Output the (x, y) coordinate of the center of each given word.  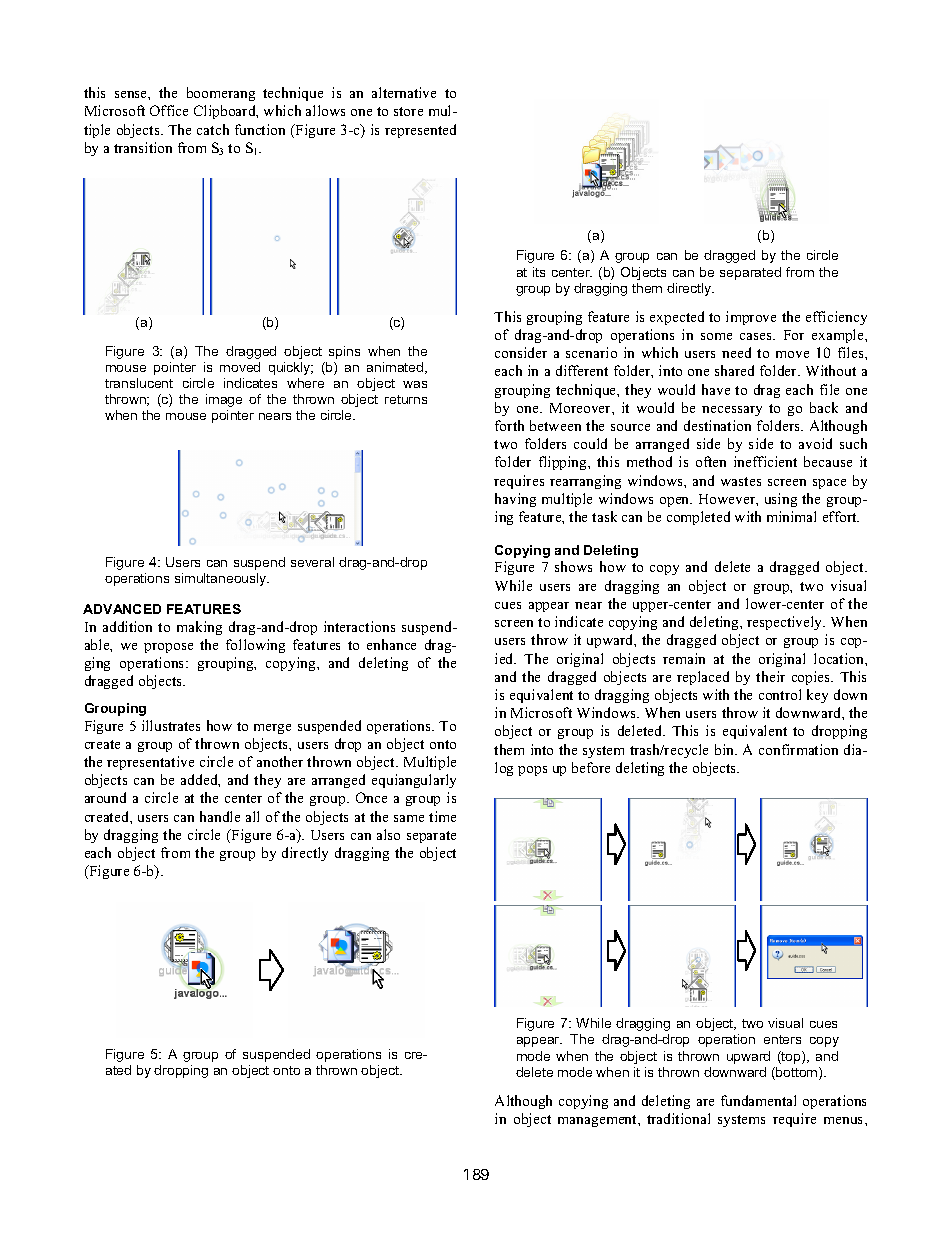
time (442, 816)
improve (751, 318)
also (388, 834)
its (539, 272)
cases (757, 336)
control (780, 694)
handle (220, 816)
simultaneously (222, 579)
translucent (139, 383)
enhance (391, 644)
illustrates (171, 725)
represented (420, 131)
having (515, 500)
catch (213, 129)
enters (782, 1039)
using (781, 500)
